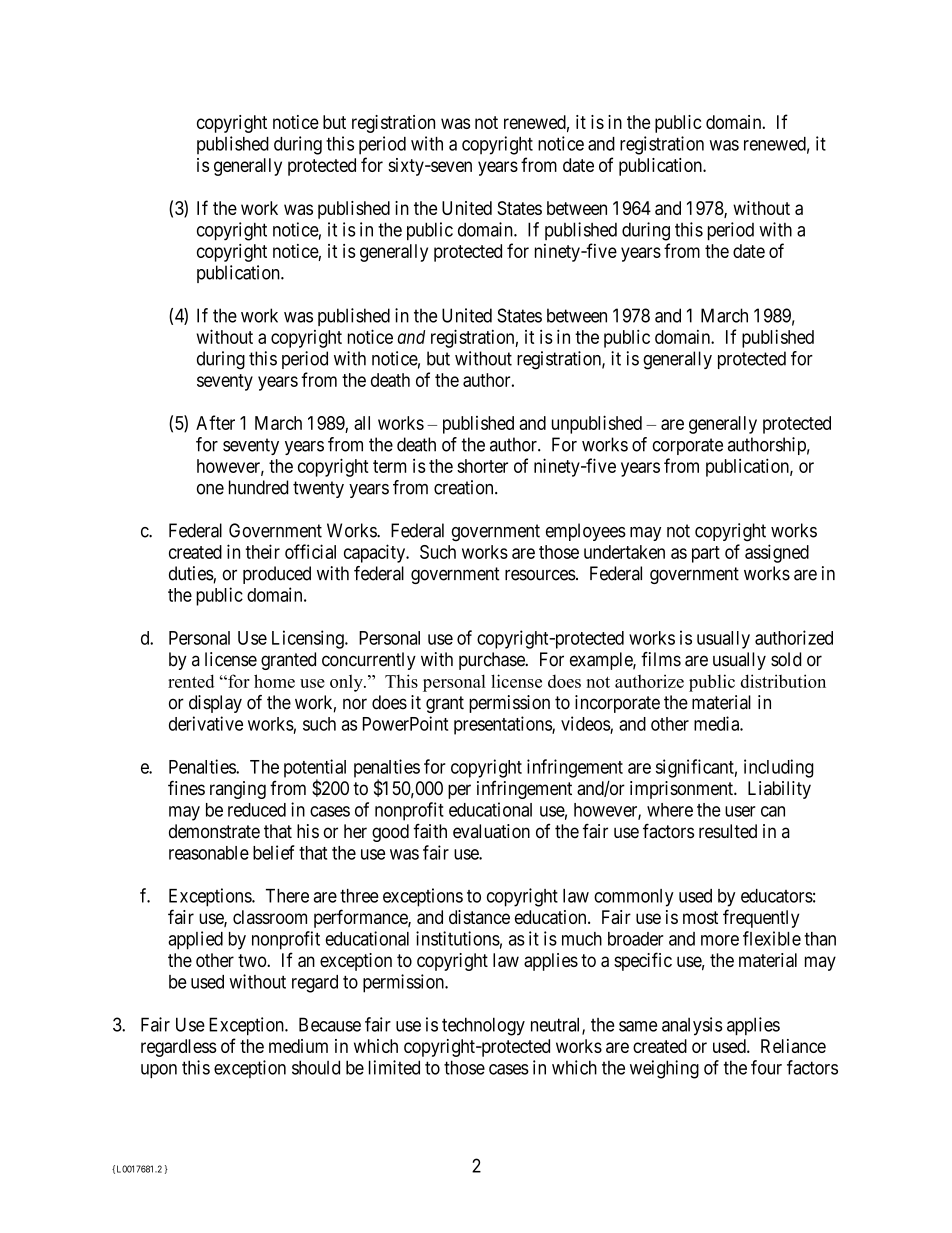 The height and width of the page is (1233, 952). I want to click on presentations, so click(503, 725).
